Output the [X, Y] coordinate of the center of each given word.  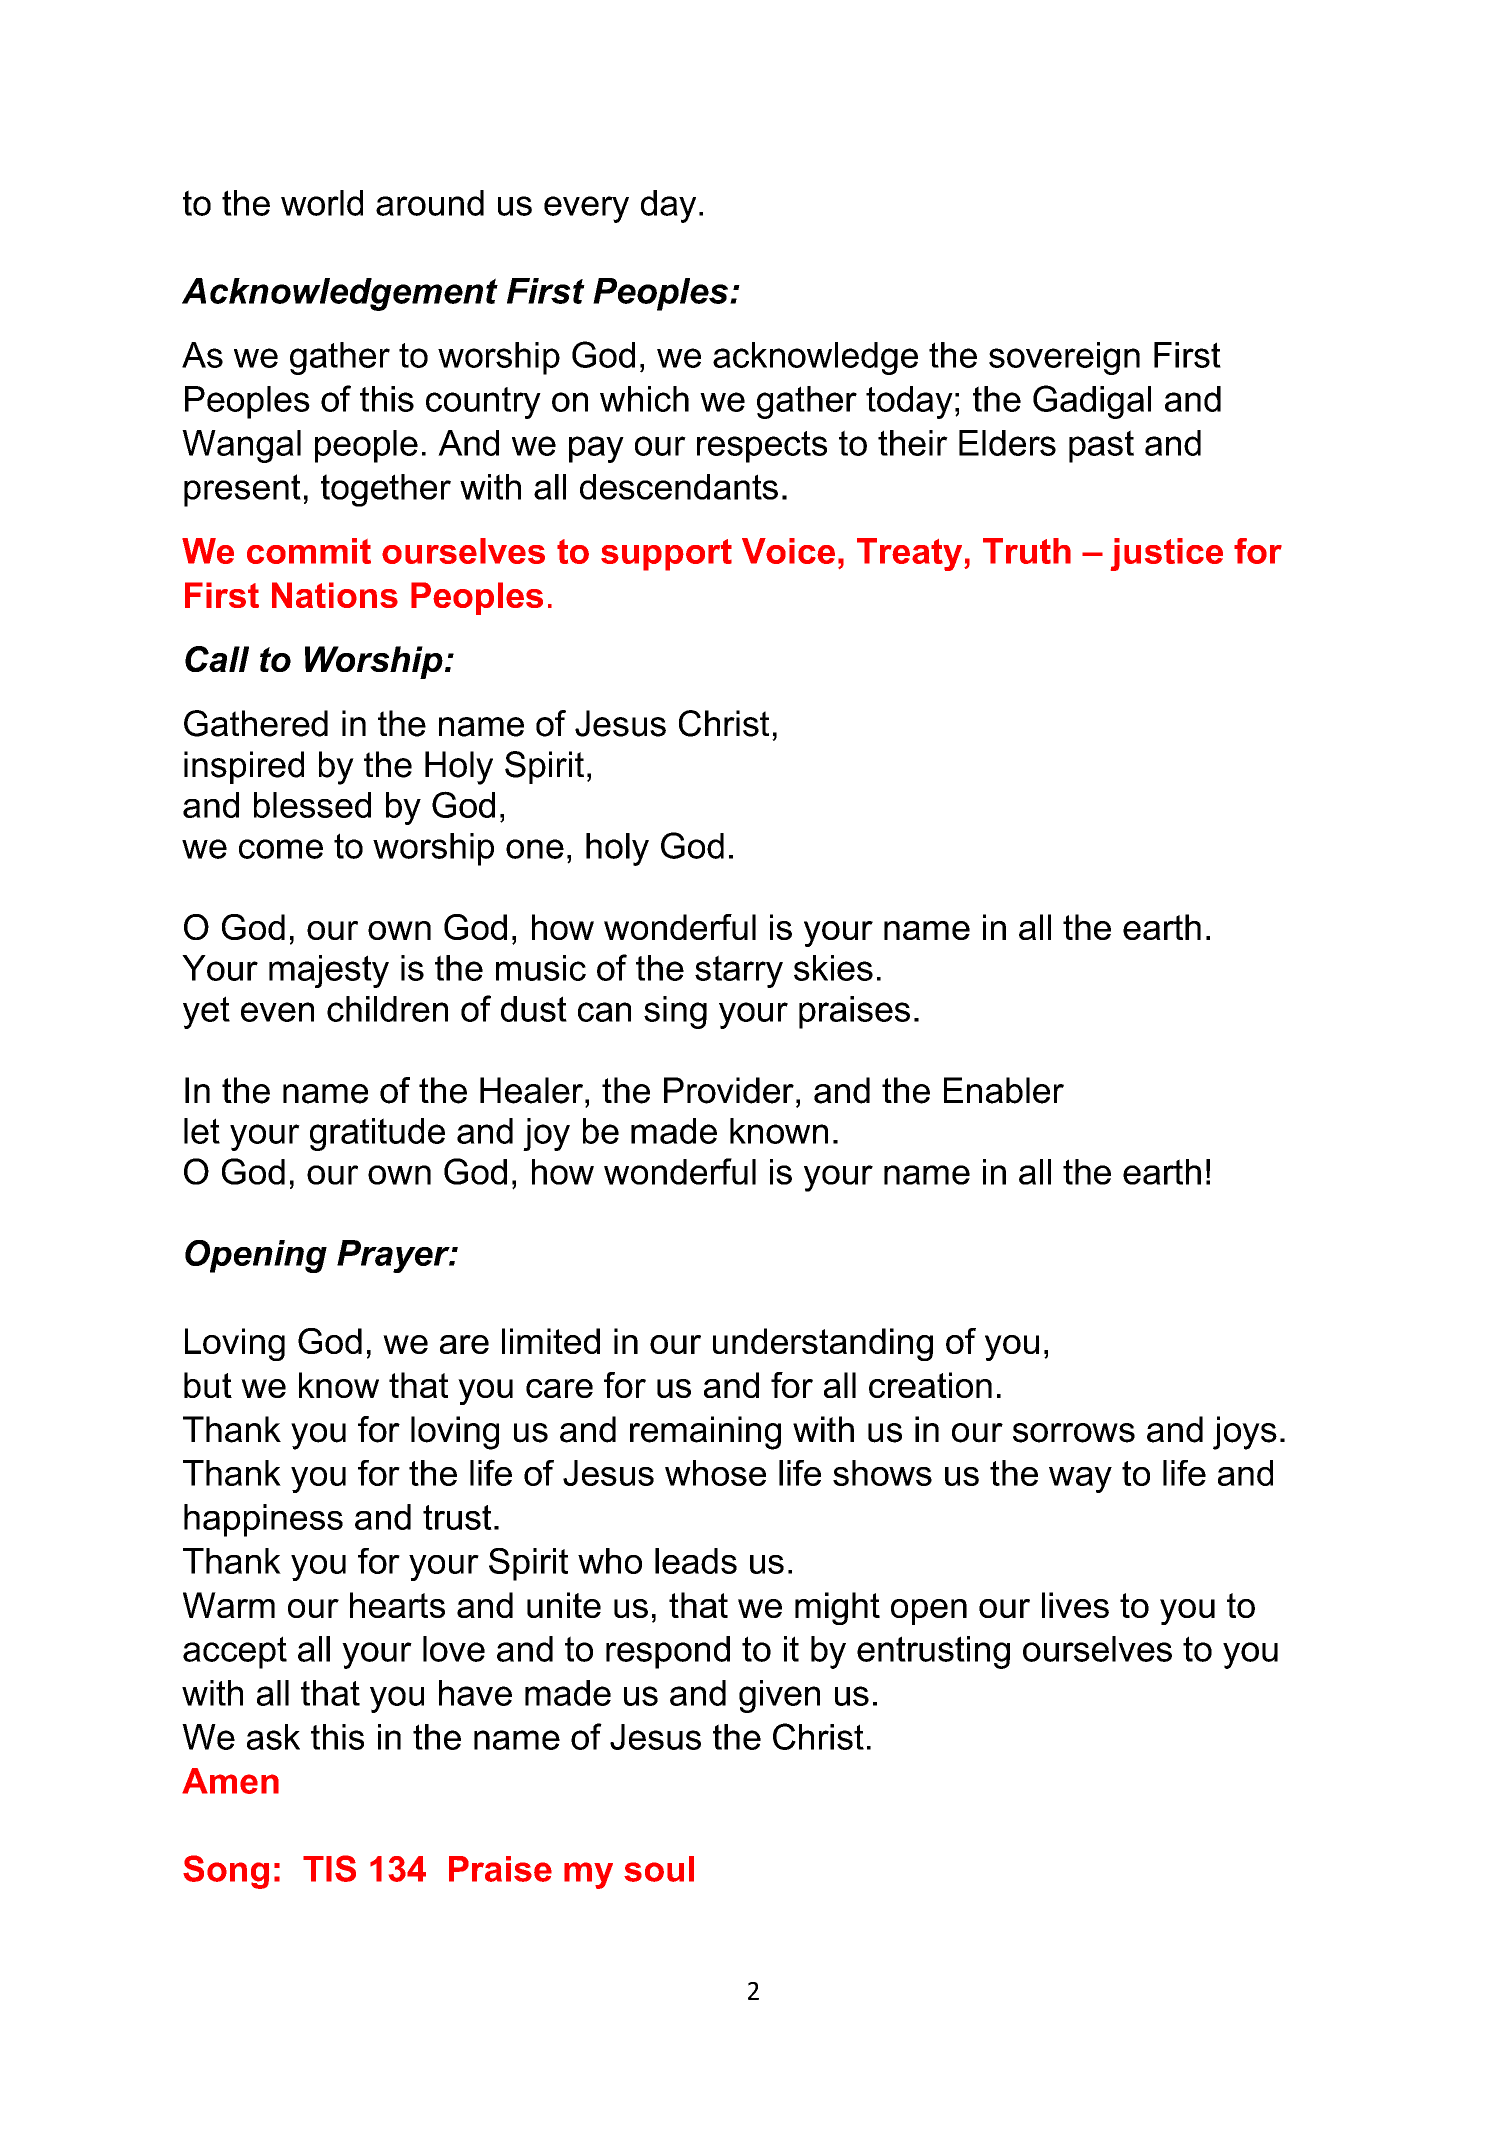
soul [659, 1869]
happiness [263, 1520]
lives [1075, 1605]
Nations [335, 595]
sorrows [1074, 1433]
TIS [329, 1868]
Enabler [1004, 1090]
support [666, 555]
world [322, 203]
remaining [705, 1433]
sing [675, 1012]
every [586, 209]
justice [1167, 554]
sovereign [1064, 358]
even [277, 1012]
